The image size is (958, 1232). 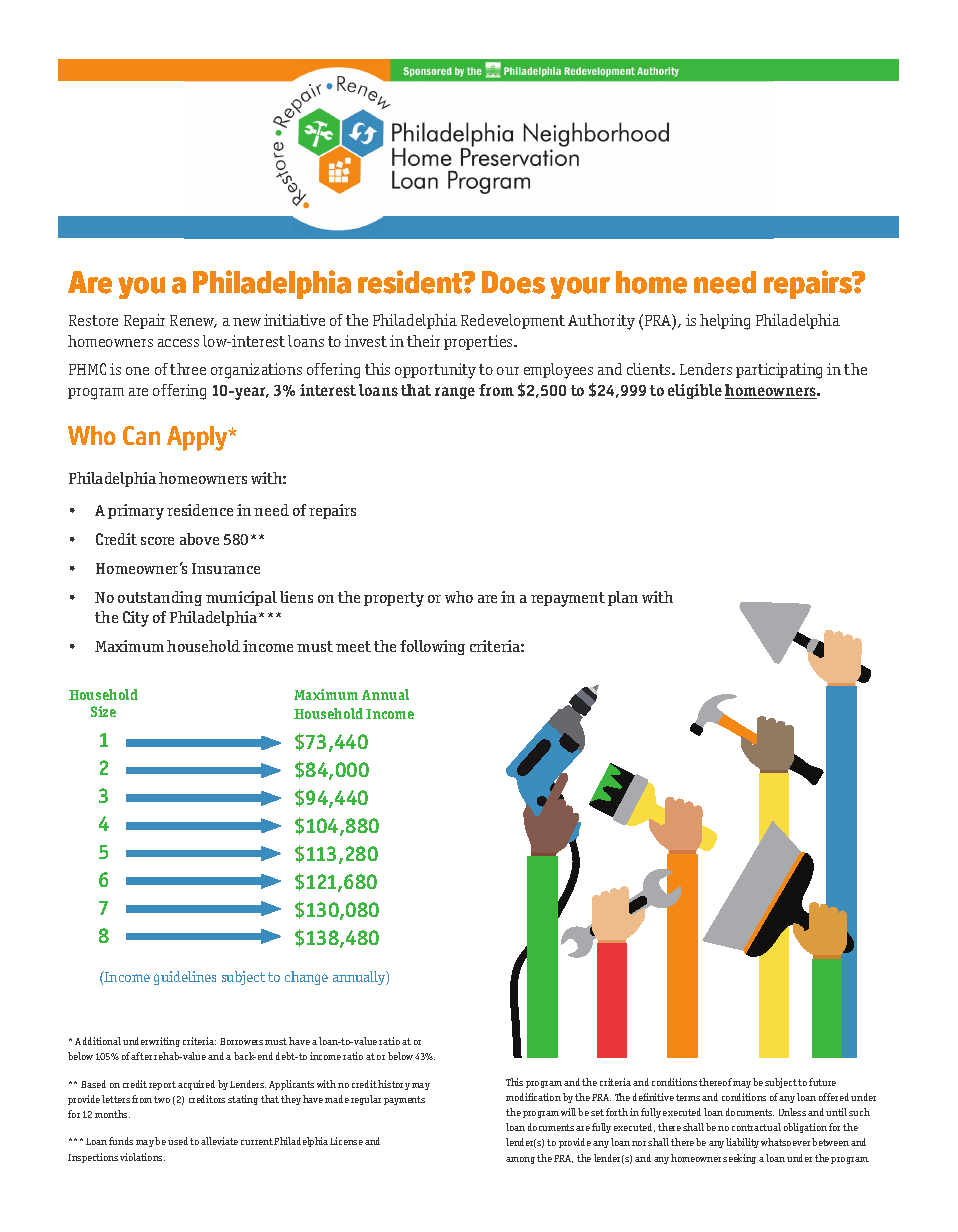 I want to click on property, so click(x=394, y=599).
